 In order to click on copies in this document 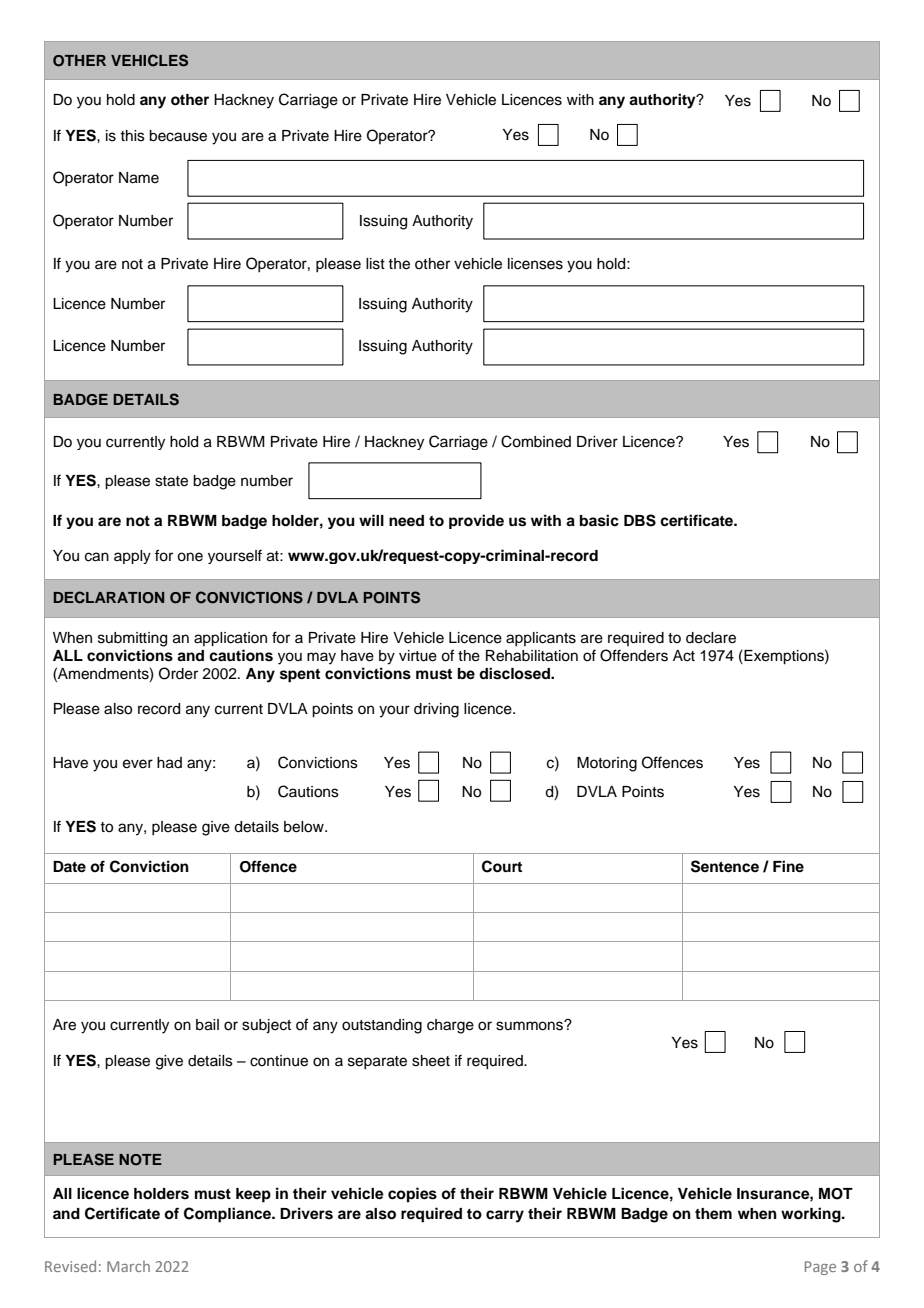, I will do `click(412, 1195)`.
